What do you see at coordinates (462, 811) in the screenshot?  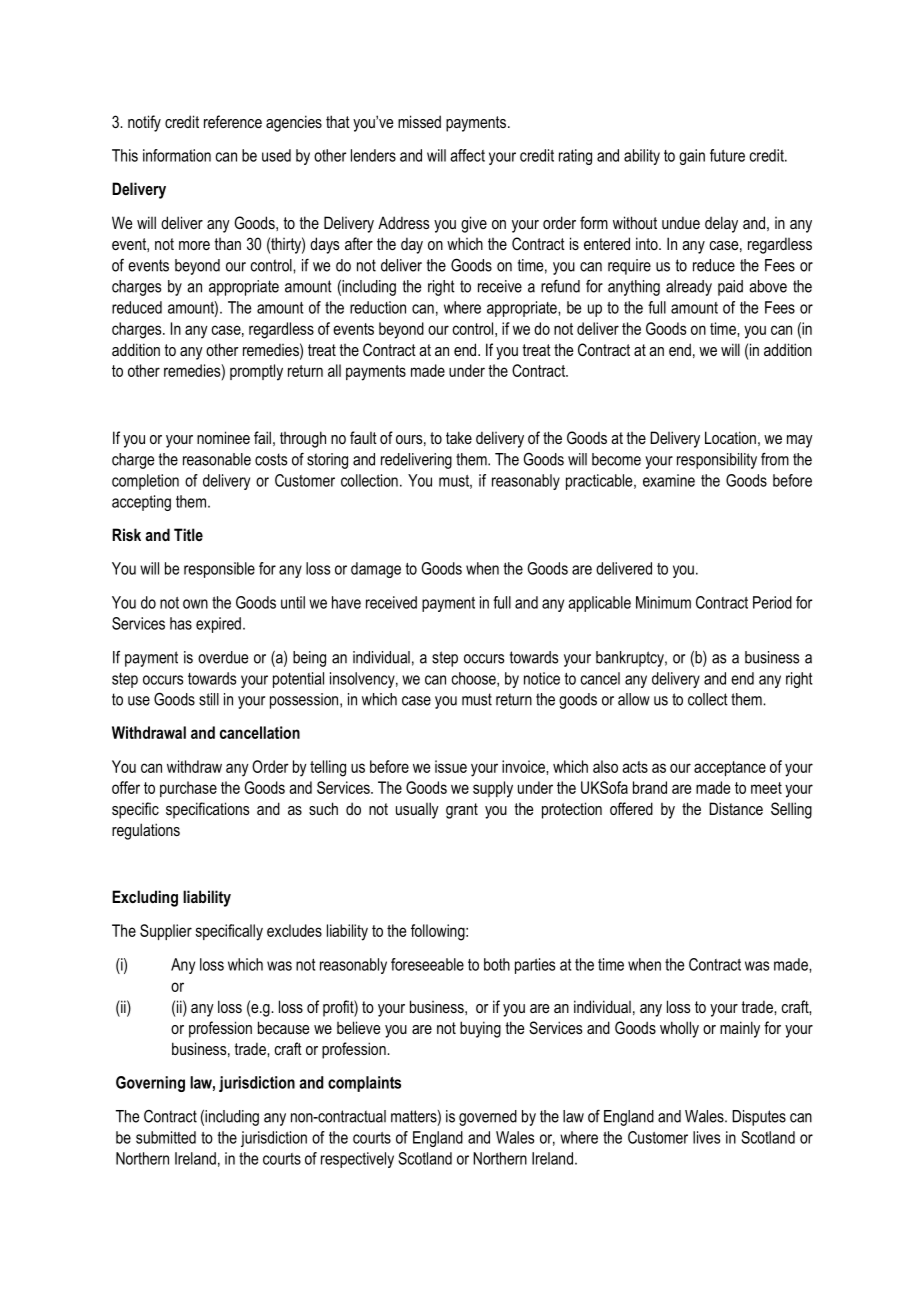 I see `grant` at bounding box center [462, 811].
